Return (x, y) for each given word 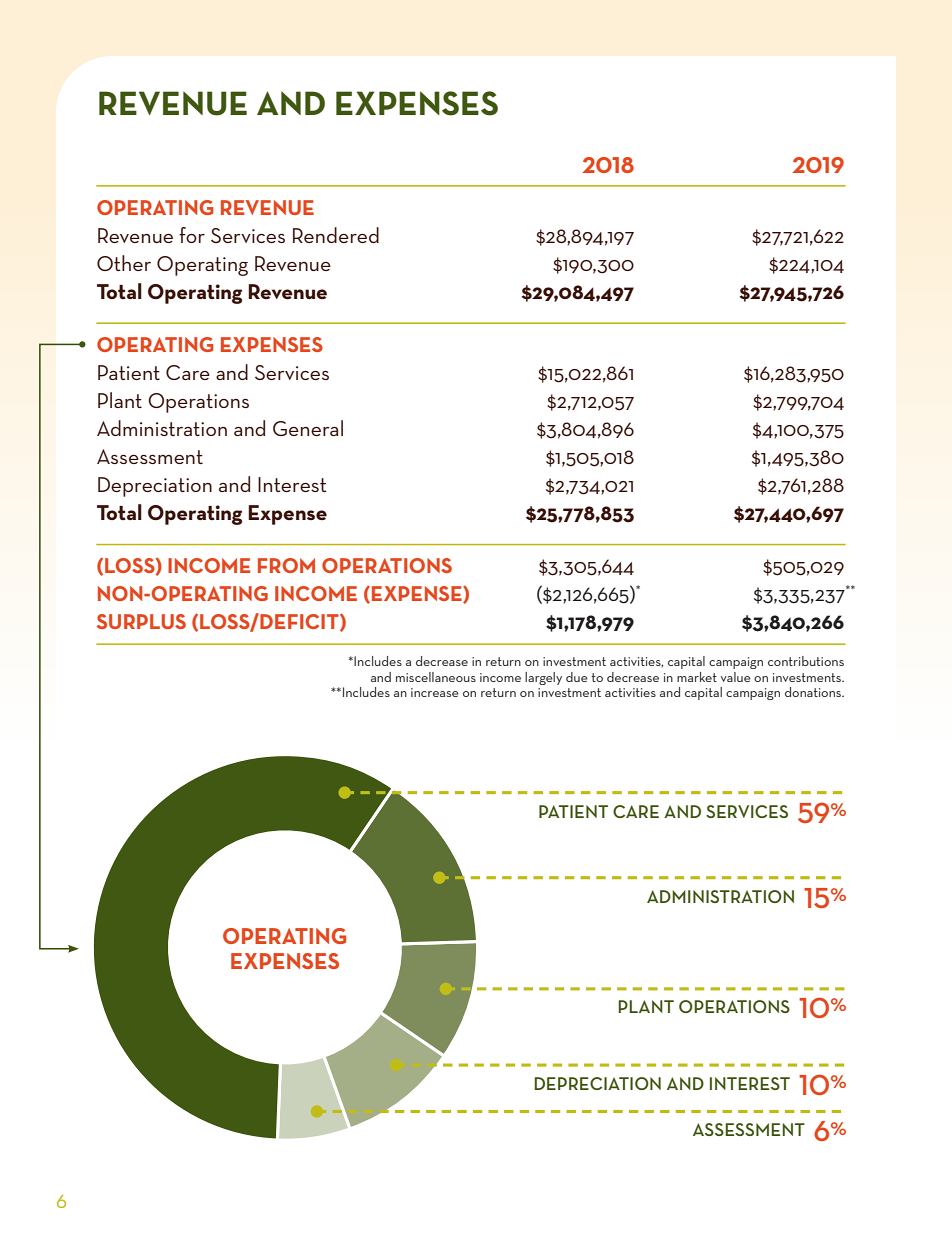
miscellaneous (436, 677)
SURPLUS (141, 621)
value (736, 677)
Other (124, 263)
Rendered (336, 235)
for (192, 235)
